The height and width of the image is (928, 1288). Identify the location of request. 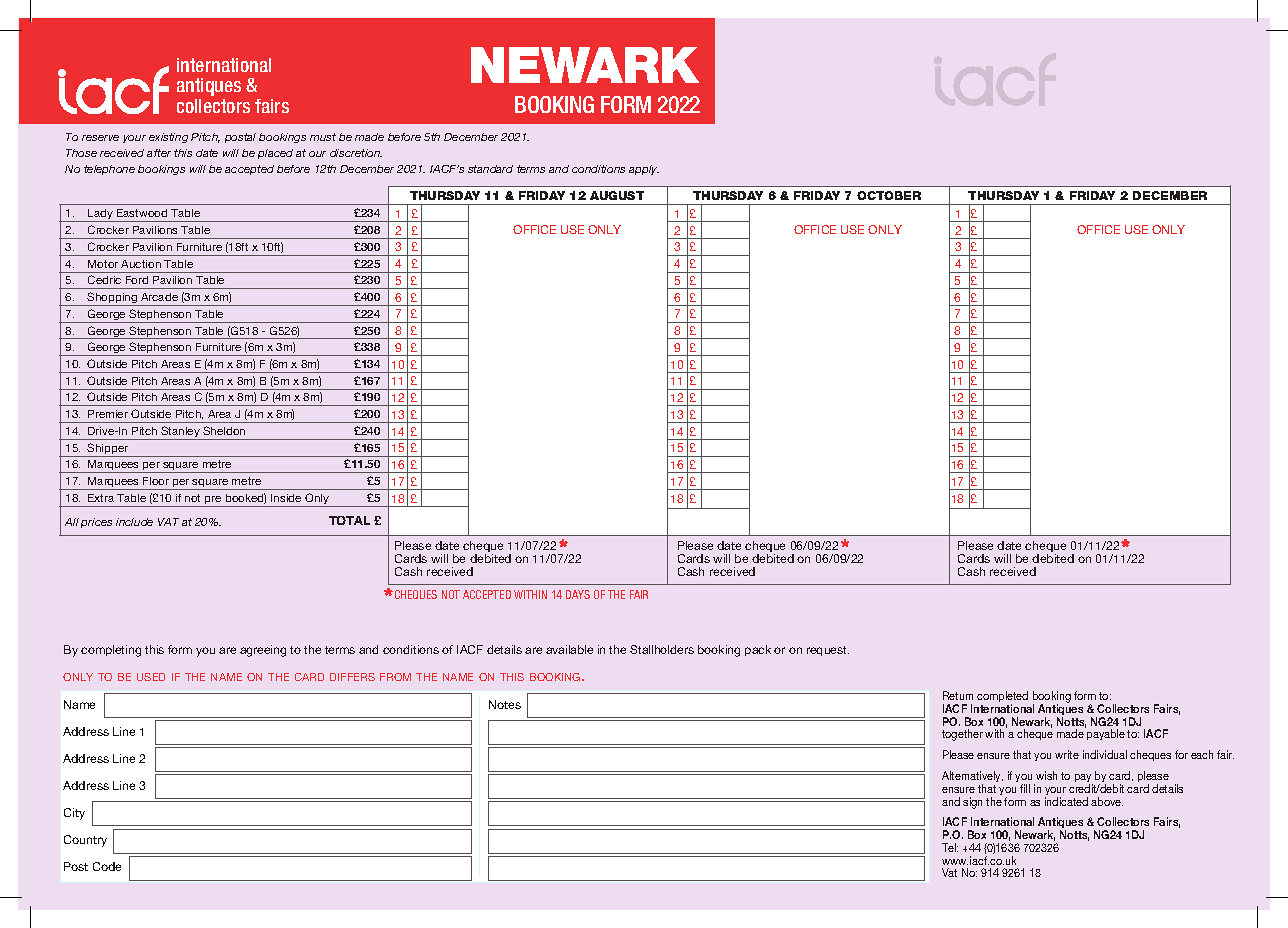
(828, 651).
